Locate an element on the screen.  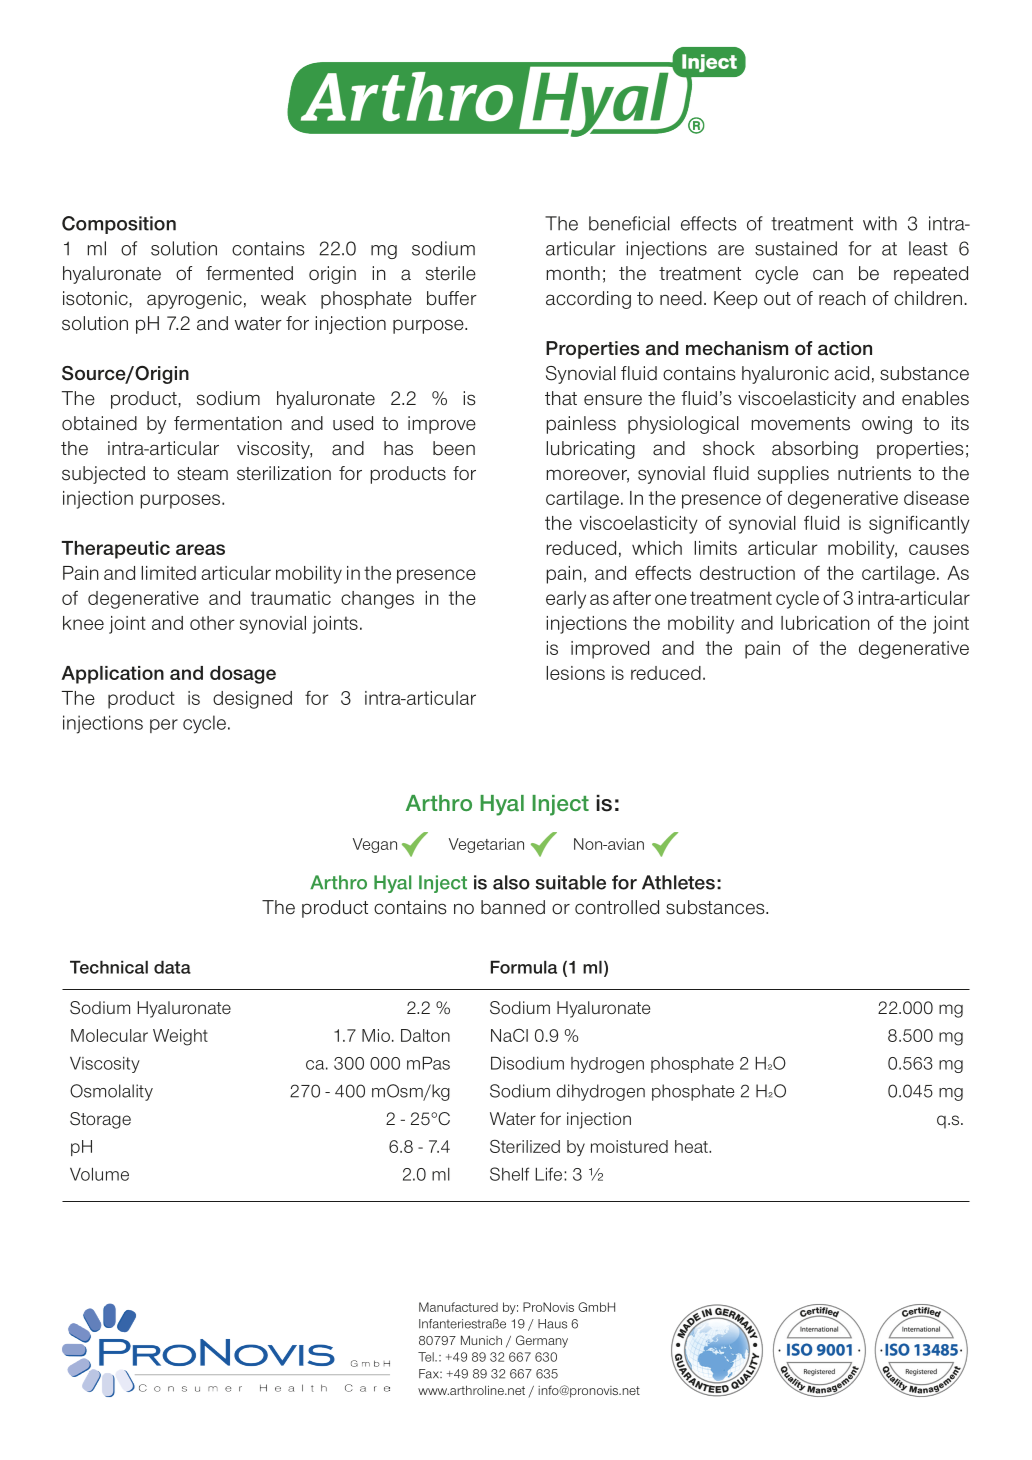
Tel is located at coordinates (427, 1357).
